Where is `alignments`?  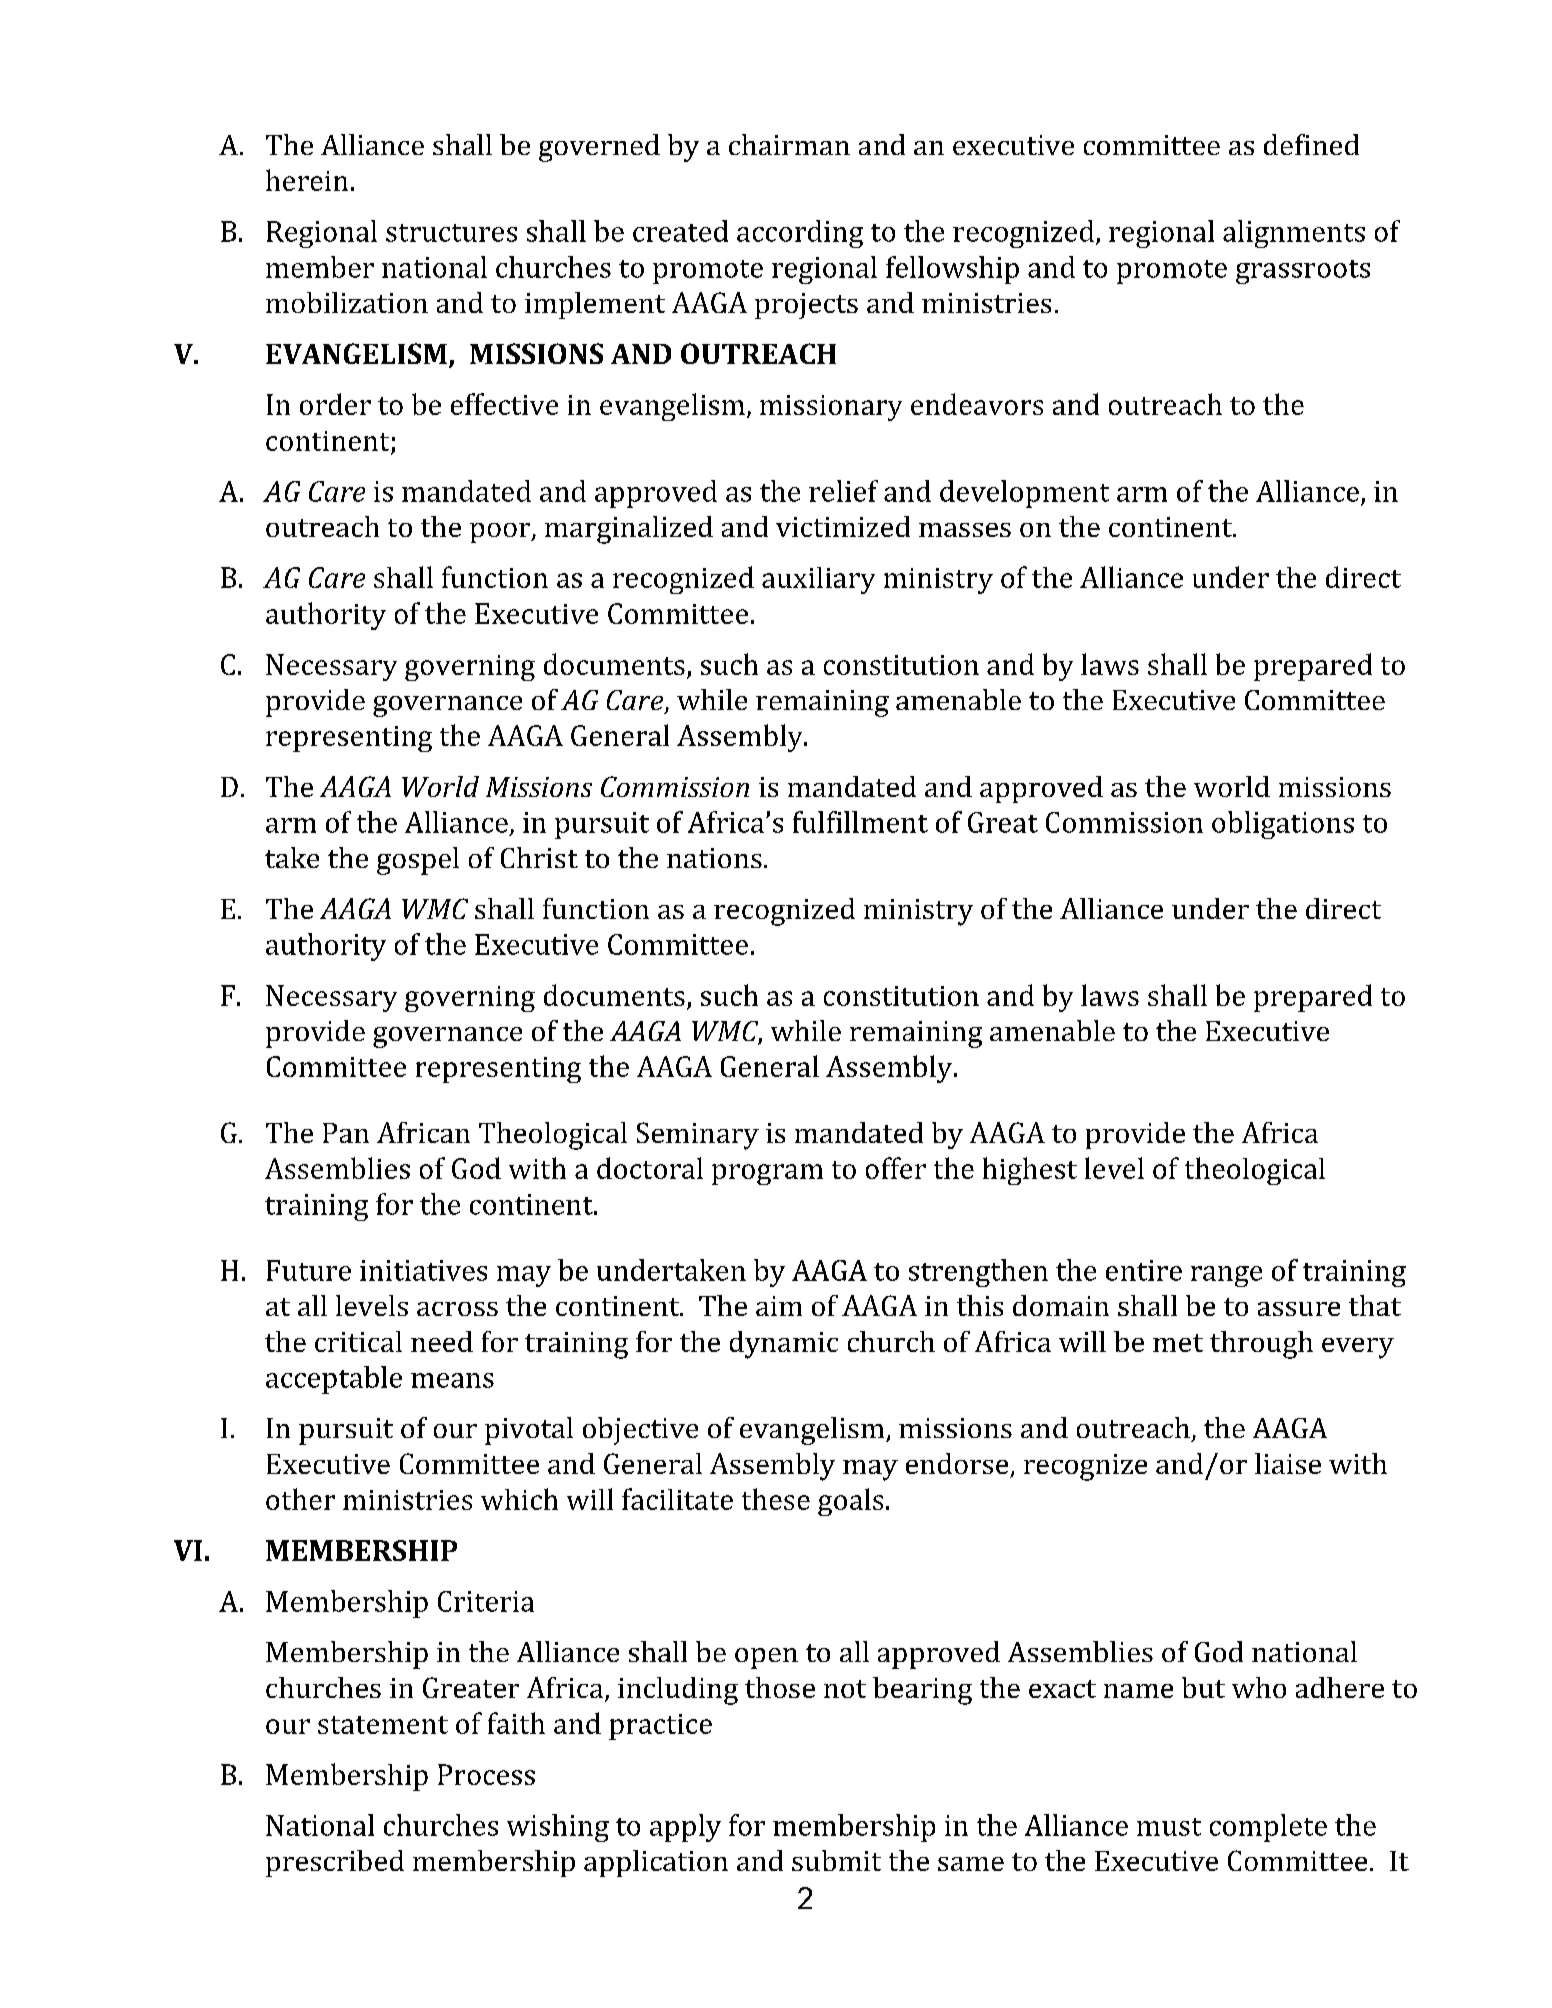 alignments is located at coordinates (1294, 234).
